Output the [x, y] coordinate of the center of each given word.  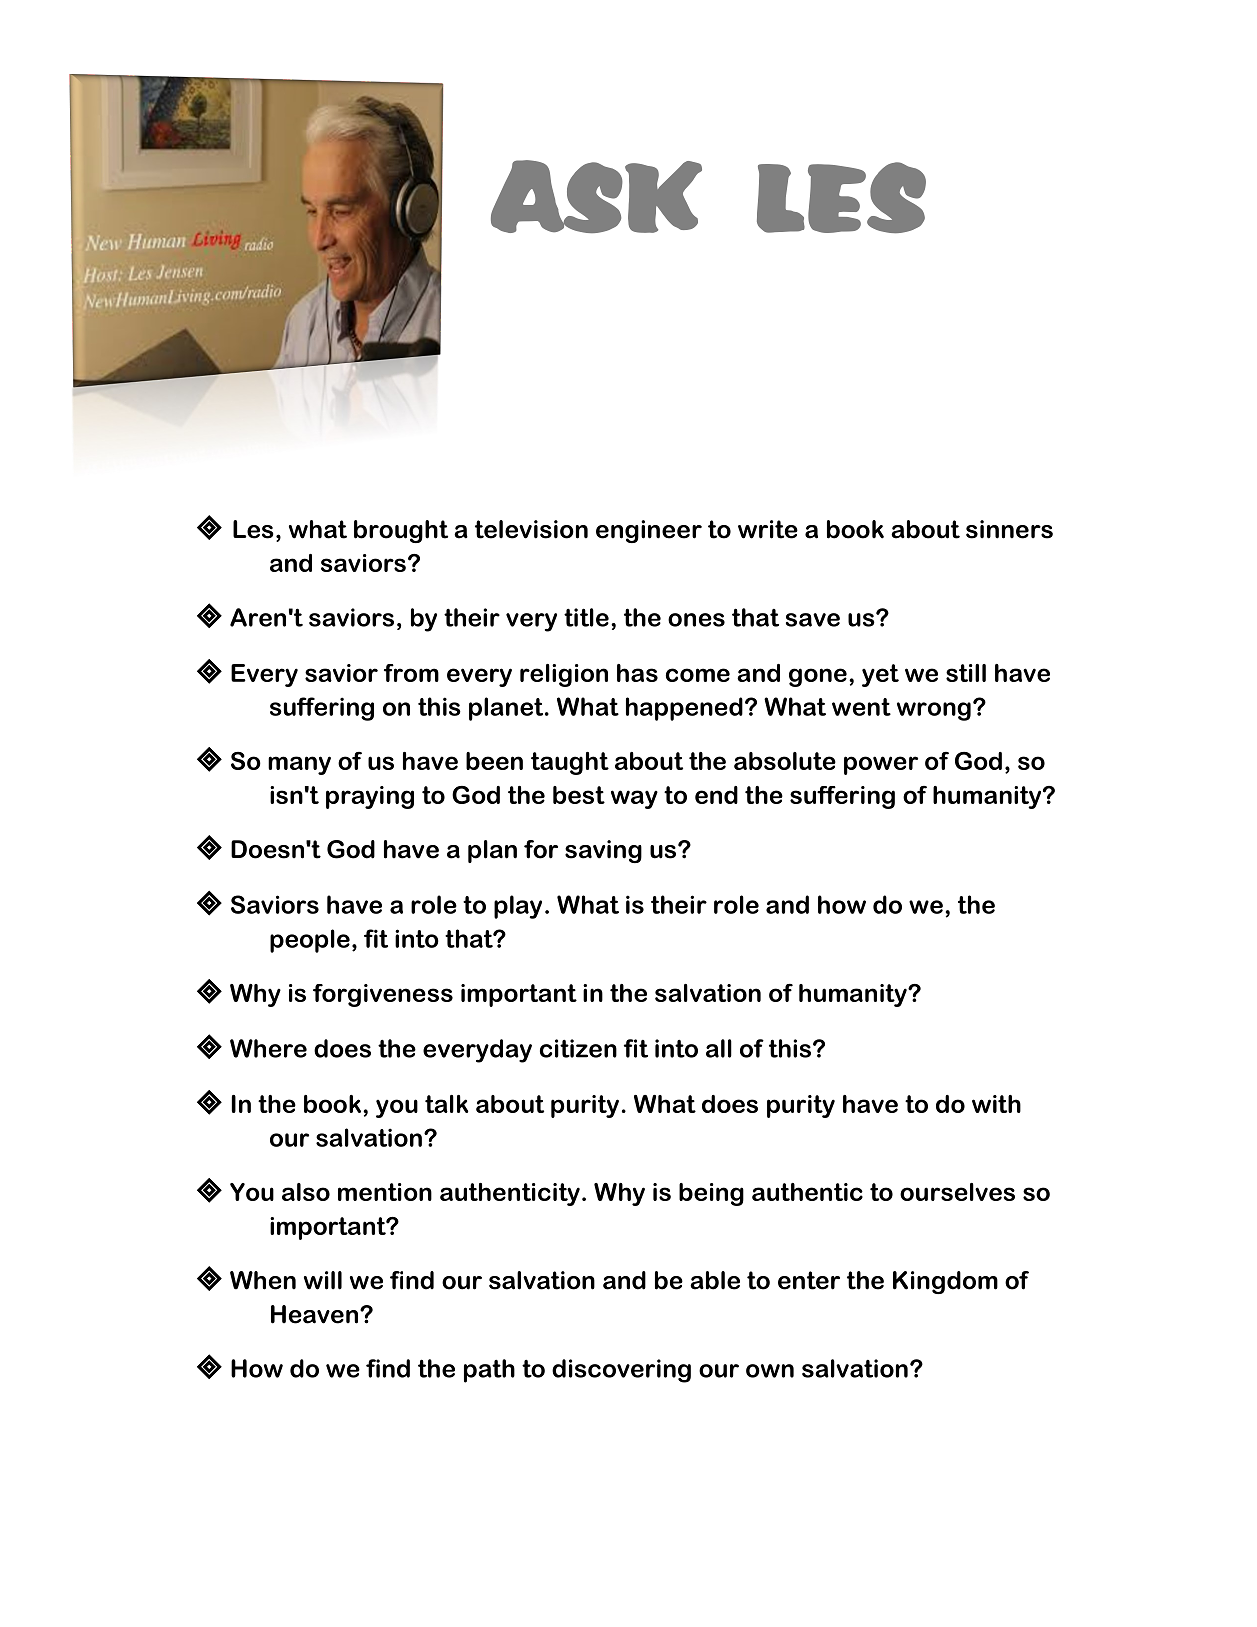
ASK [596, 196]
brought [401, 531]
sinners [1009, 529]
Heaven [316, 1314]
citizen [578, 1048]
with [996, 1104]
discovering [621, 1371]
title [586, 617]
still [966, 673]
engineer [649, 531]
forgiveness [383, 995]
